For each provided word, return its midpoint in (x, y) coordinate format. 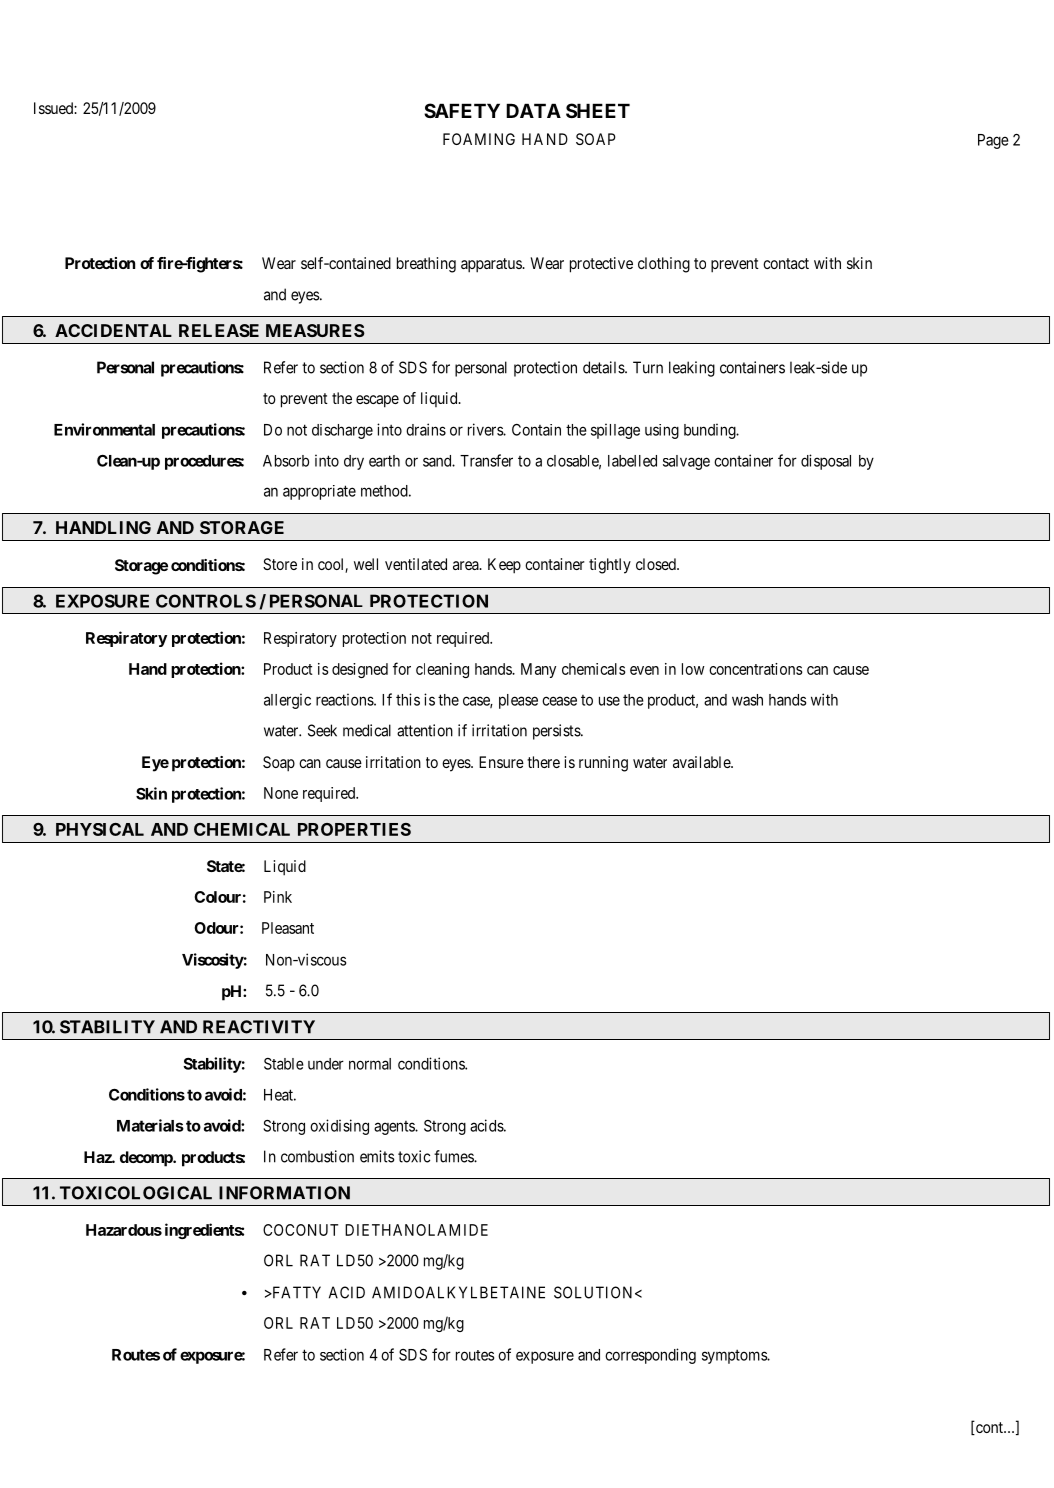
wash (747, 700)
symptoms (735, 1356)
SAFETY (462, 110)
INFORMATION (284, 1193)
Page (993, 141)
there (543, 762)
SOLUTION (595, 1292)
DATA (533, 110)
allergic (287, 701)
